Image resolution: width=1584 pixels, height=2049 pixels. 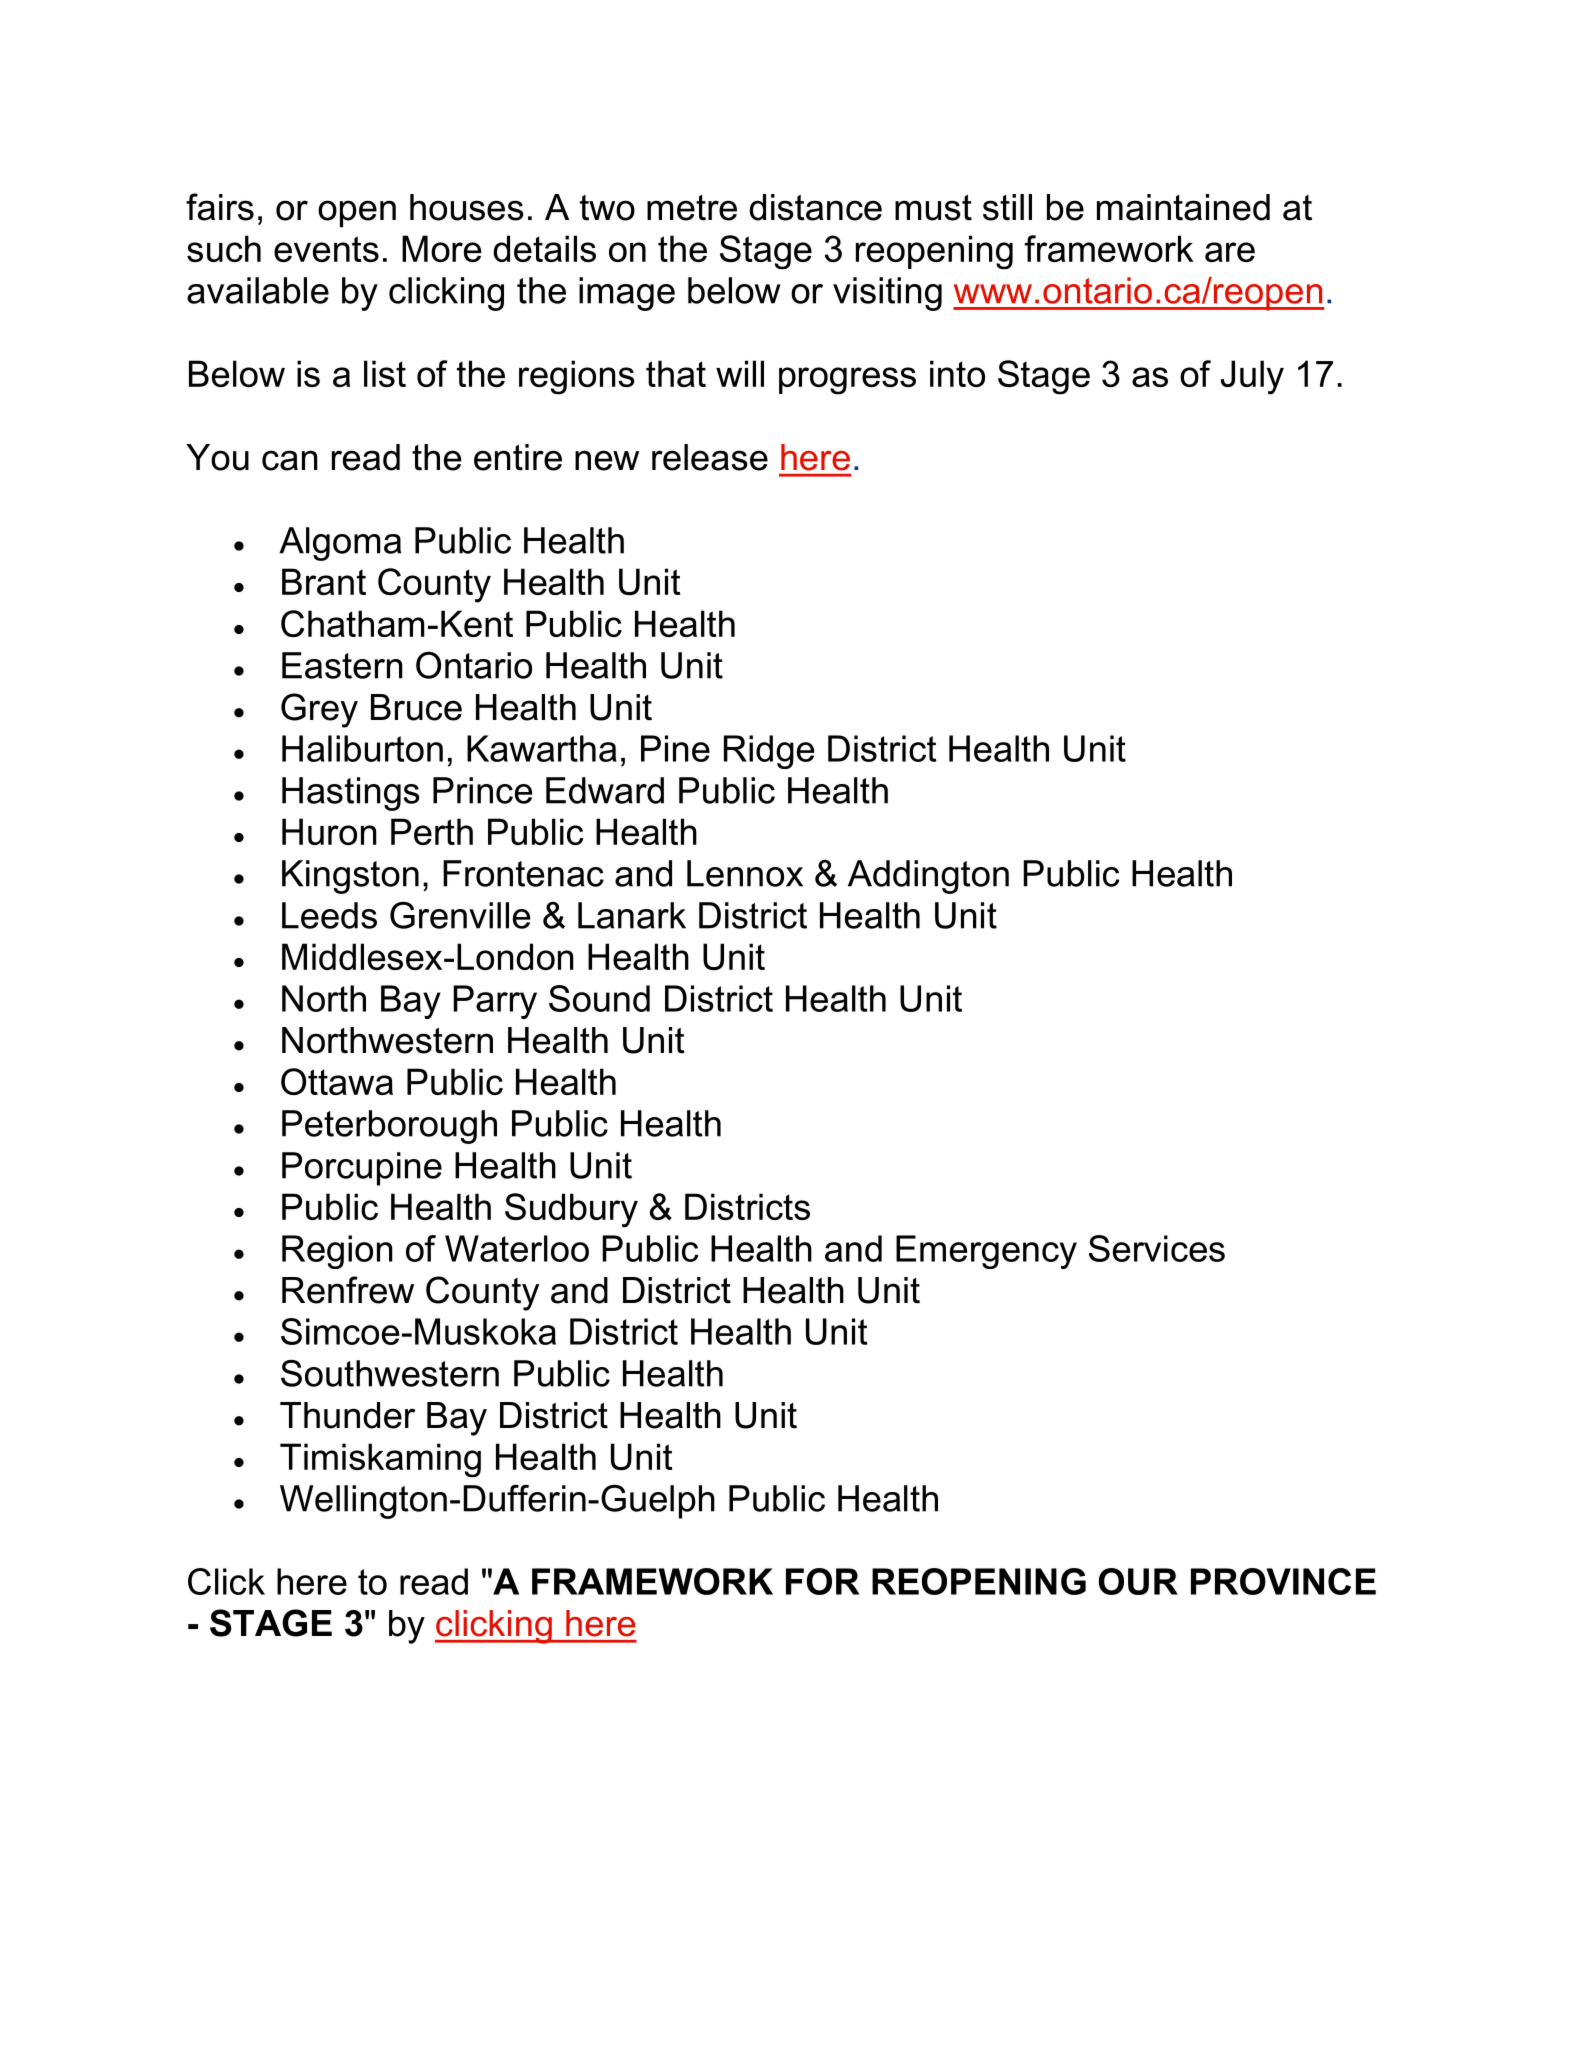 I want to click on OUR, so click(x=1138, y=1581).
